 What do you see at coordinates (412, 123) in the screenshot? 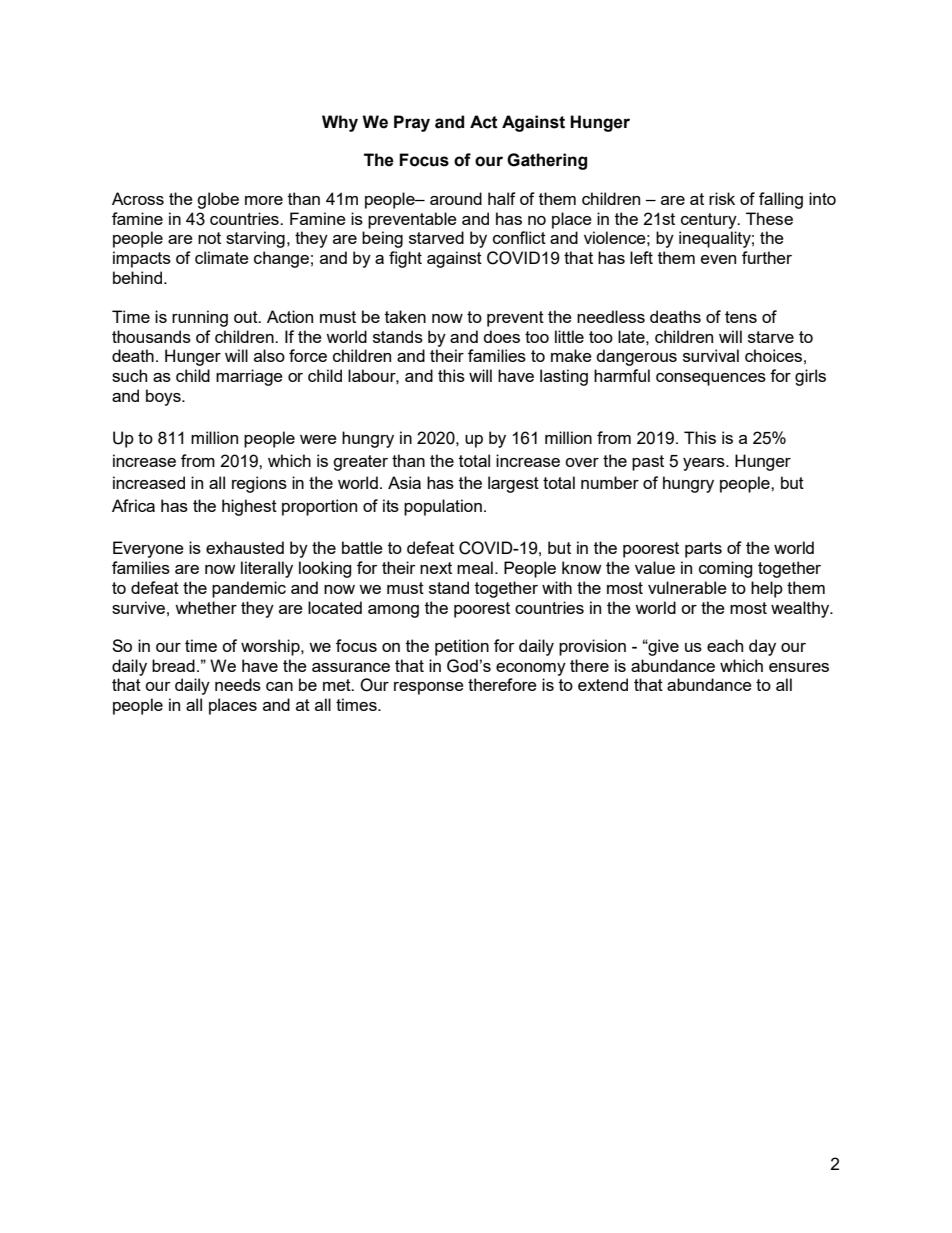
I see `Pray` at bounding box center [412, 123].
